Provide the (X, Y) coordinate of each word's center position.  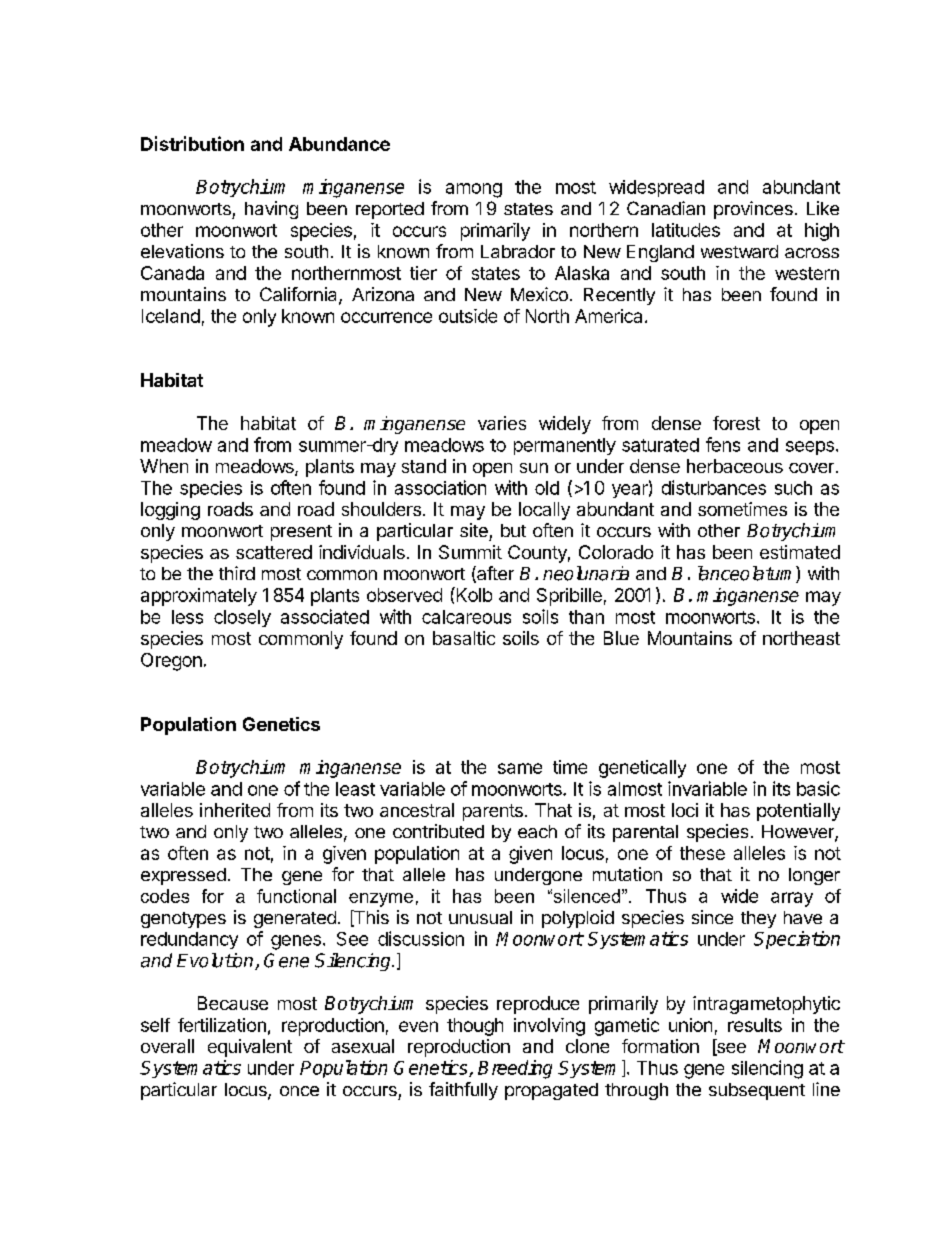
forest (736, 423)
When (164, 466)
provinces (753, 210)
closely (242, 618)
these (702, 853)
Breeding (515, 1069)
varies (502, 423)
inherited (235, 810)
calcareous (466, 617)
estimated (800, 552)
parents (493, 812)
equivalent (250, 1048)
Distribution (192, 143)
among (474, 190)
